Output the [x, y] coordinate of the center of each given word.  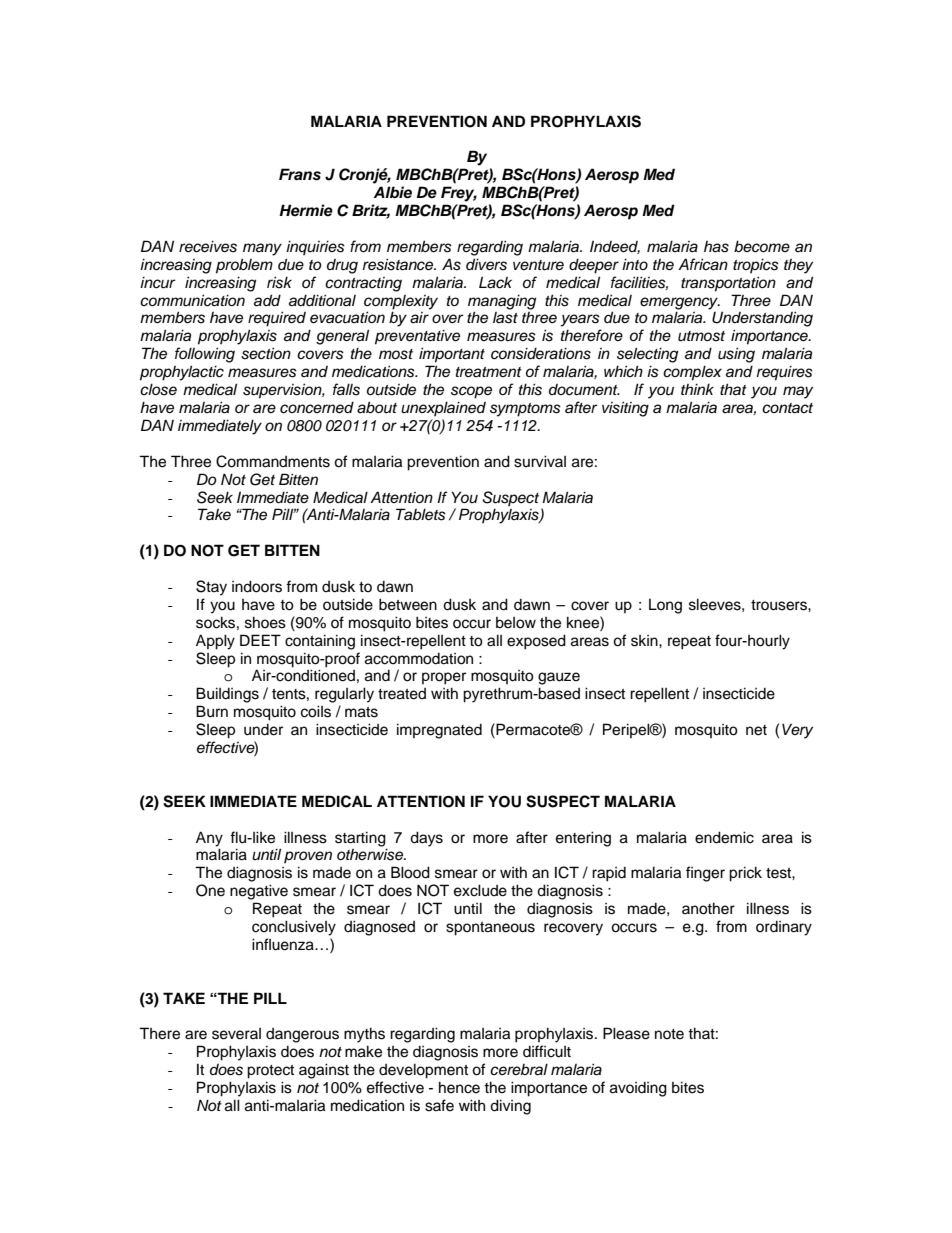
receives [208, 246]
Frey [459, 194]
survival [540, 461]
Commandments [273, 461]
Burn [212, 711]
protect [270, 1072]
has [716, 247]
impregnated [439, 731]
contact [787, 408]
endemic [724, 837]
